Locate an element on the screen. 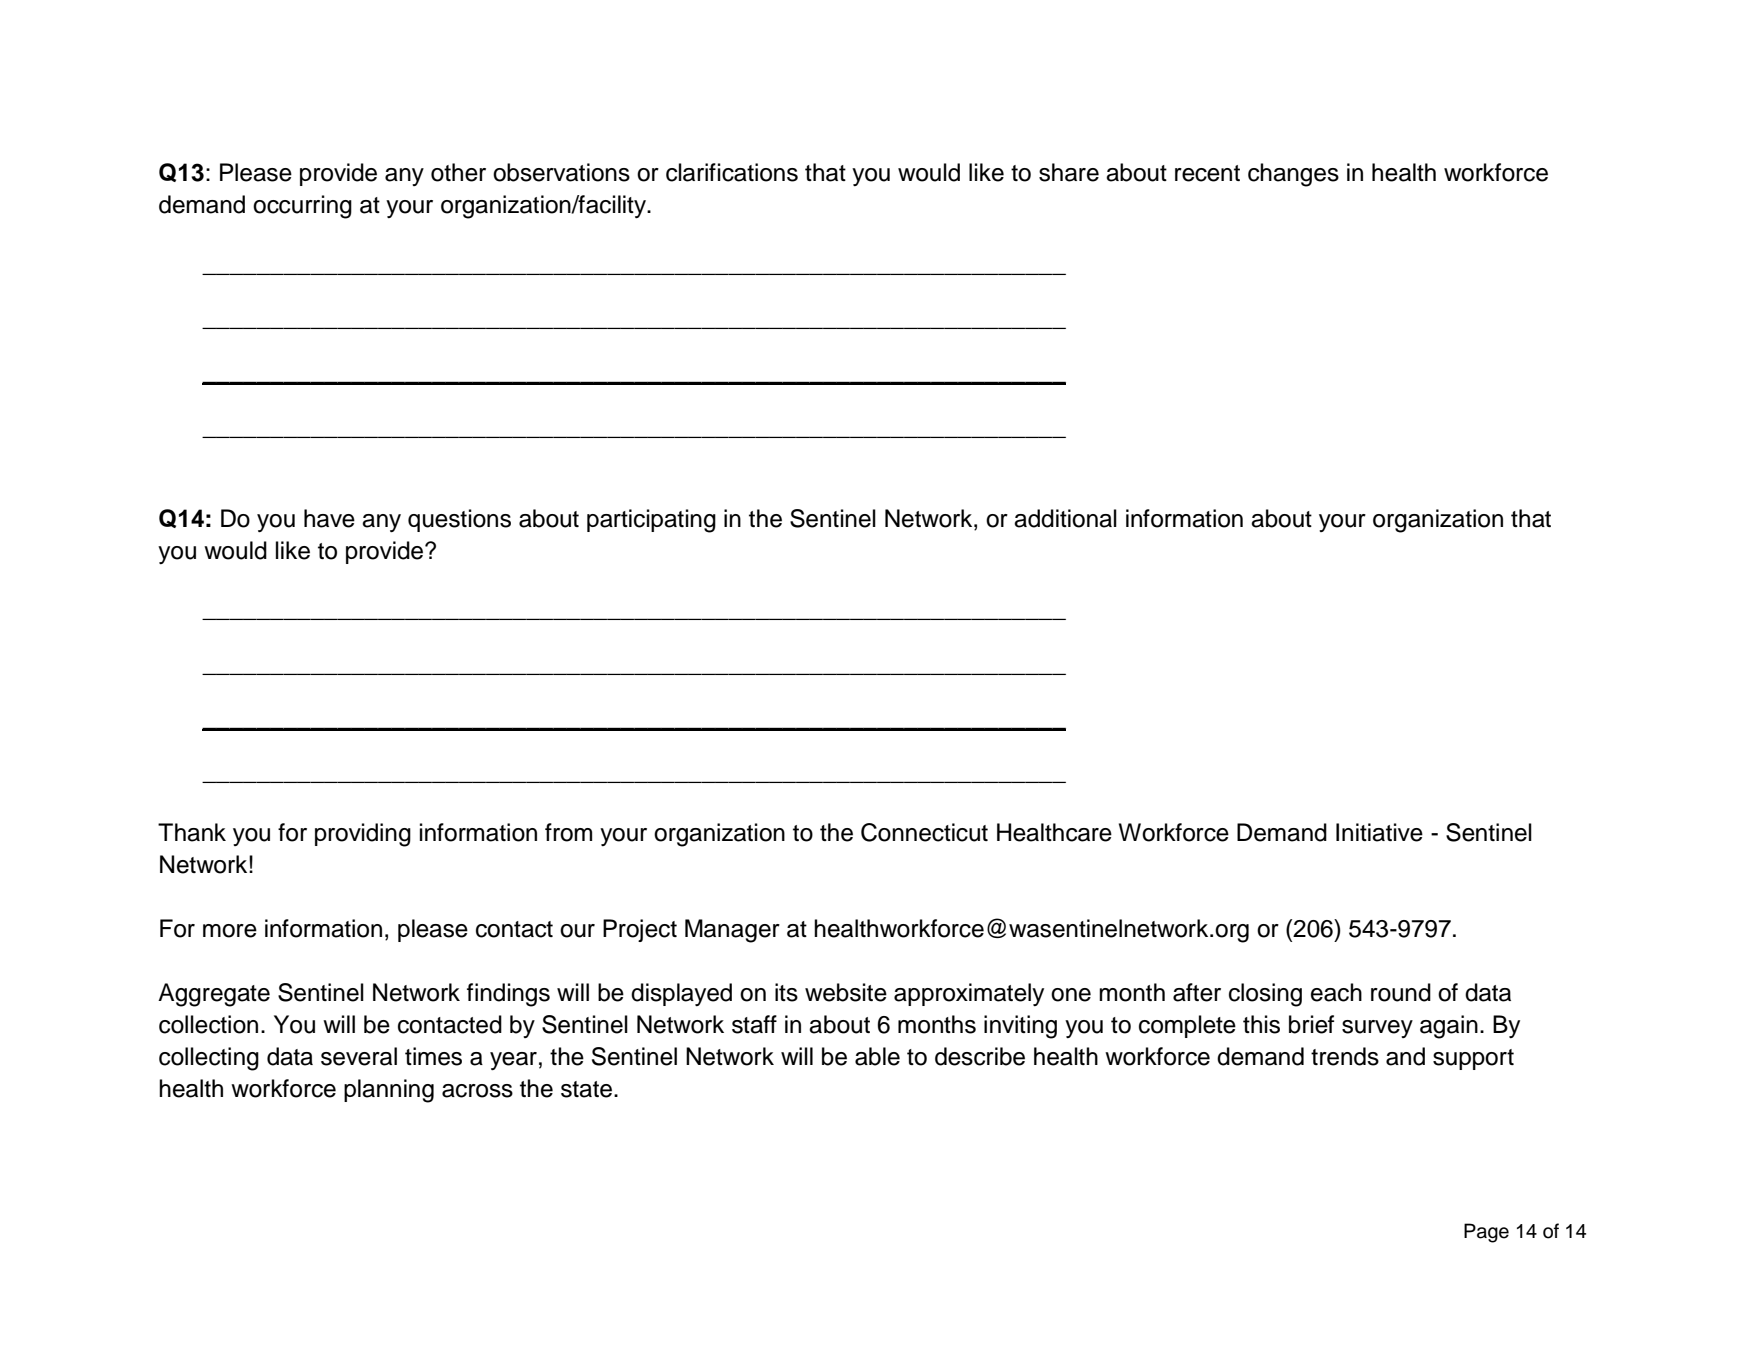 The image size is (1745, 1349). occurring is located at coordinates (302, 207).
